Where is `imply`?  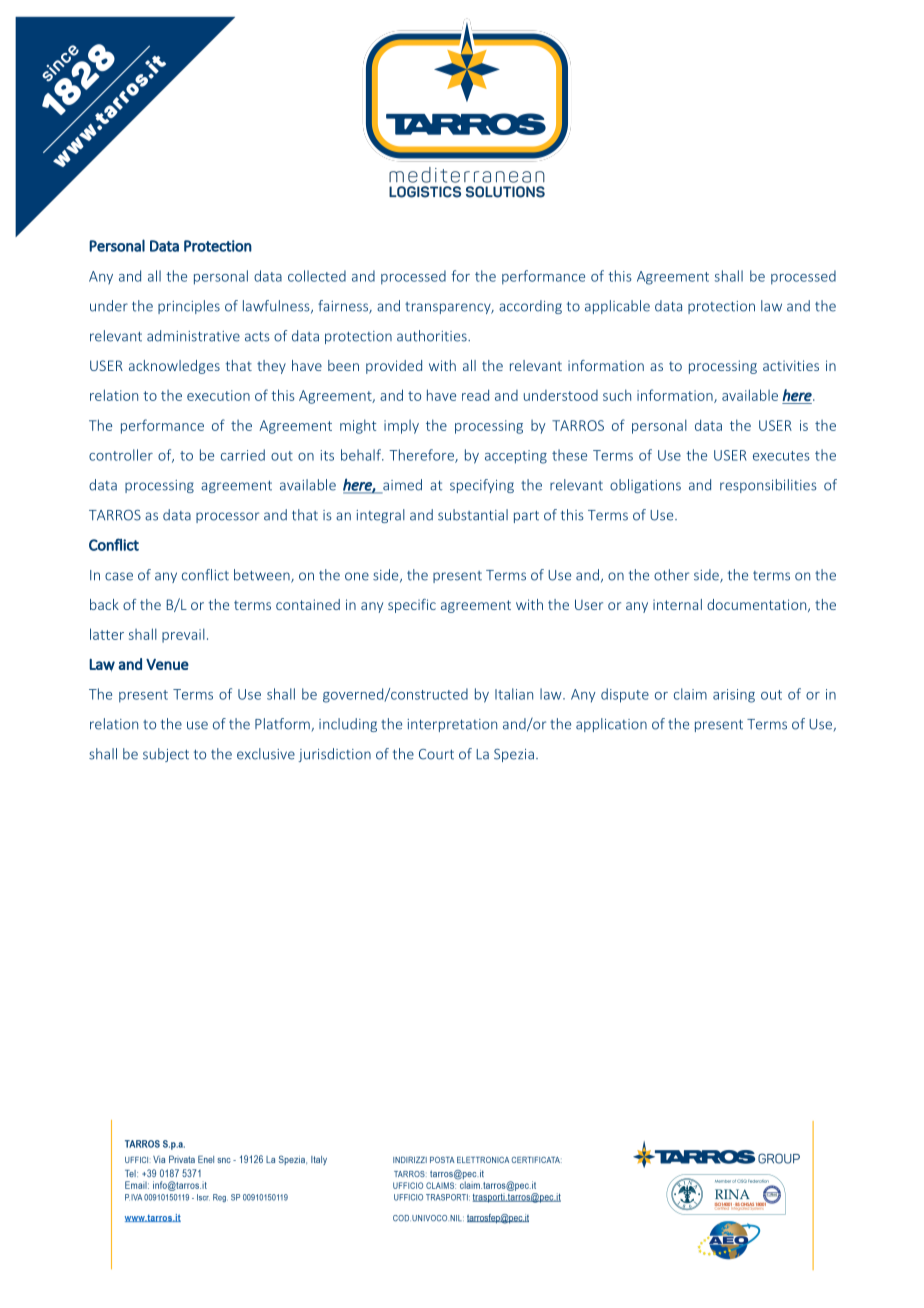
imply is located at coordinates (401, 427).
